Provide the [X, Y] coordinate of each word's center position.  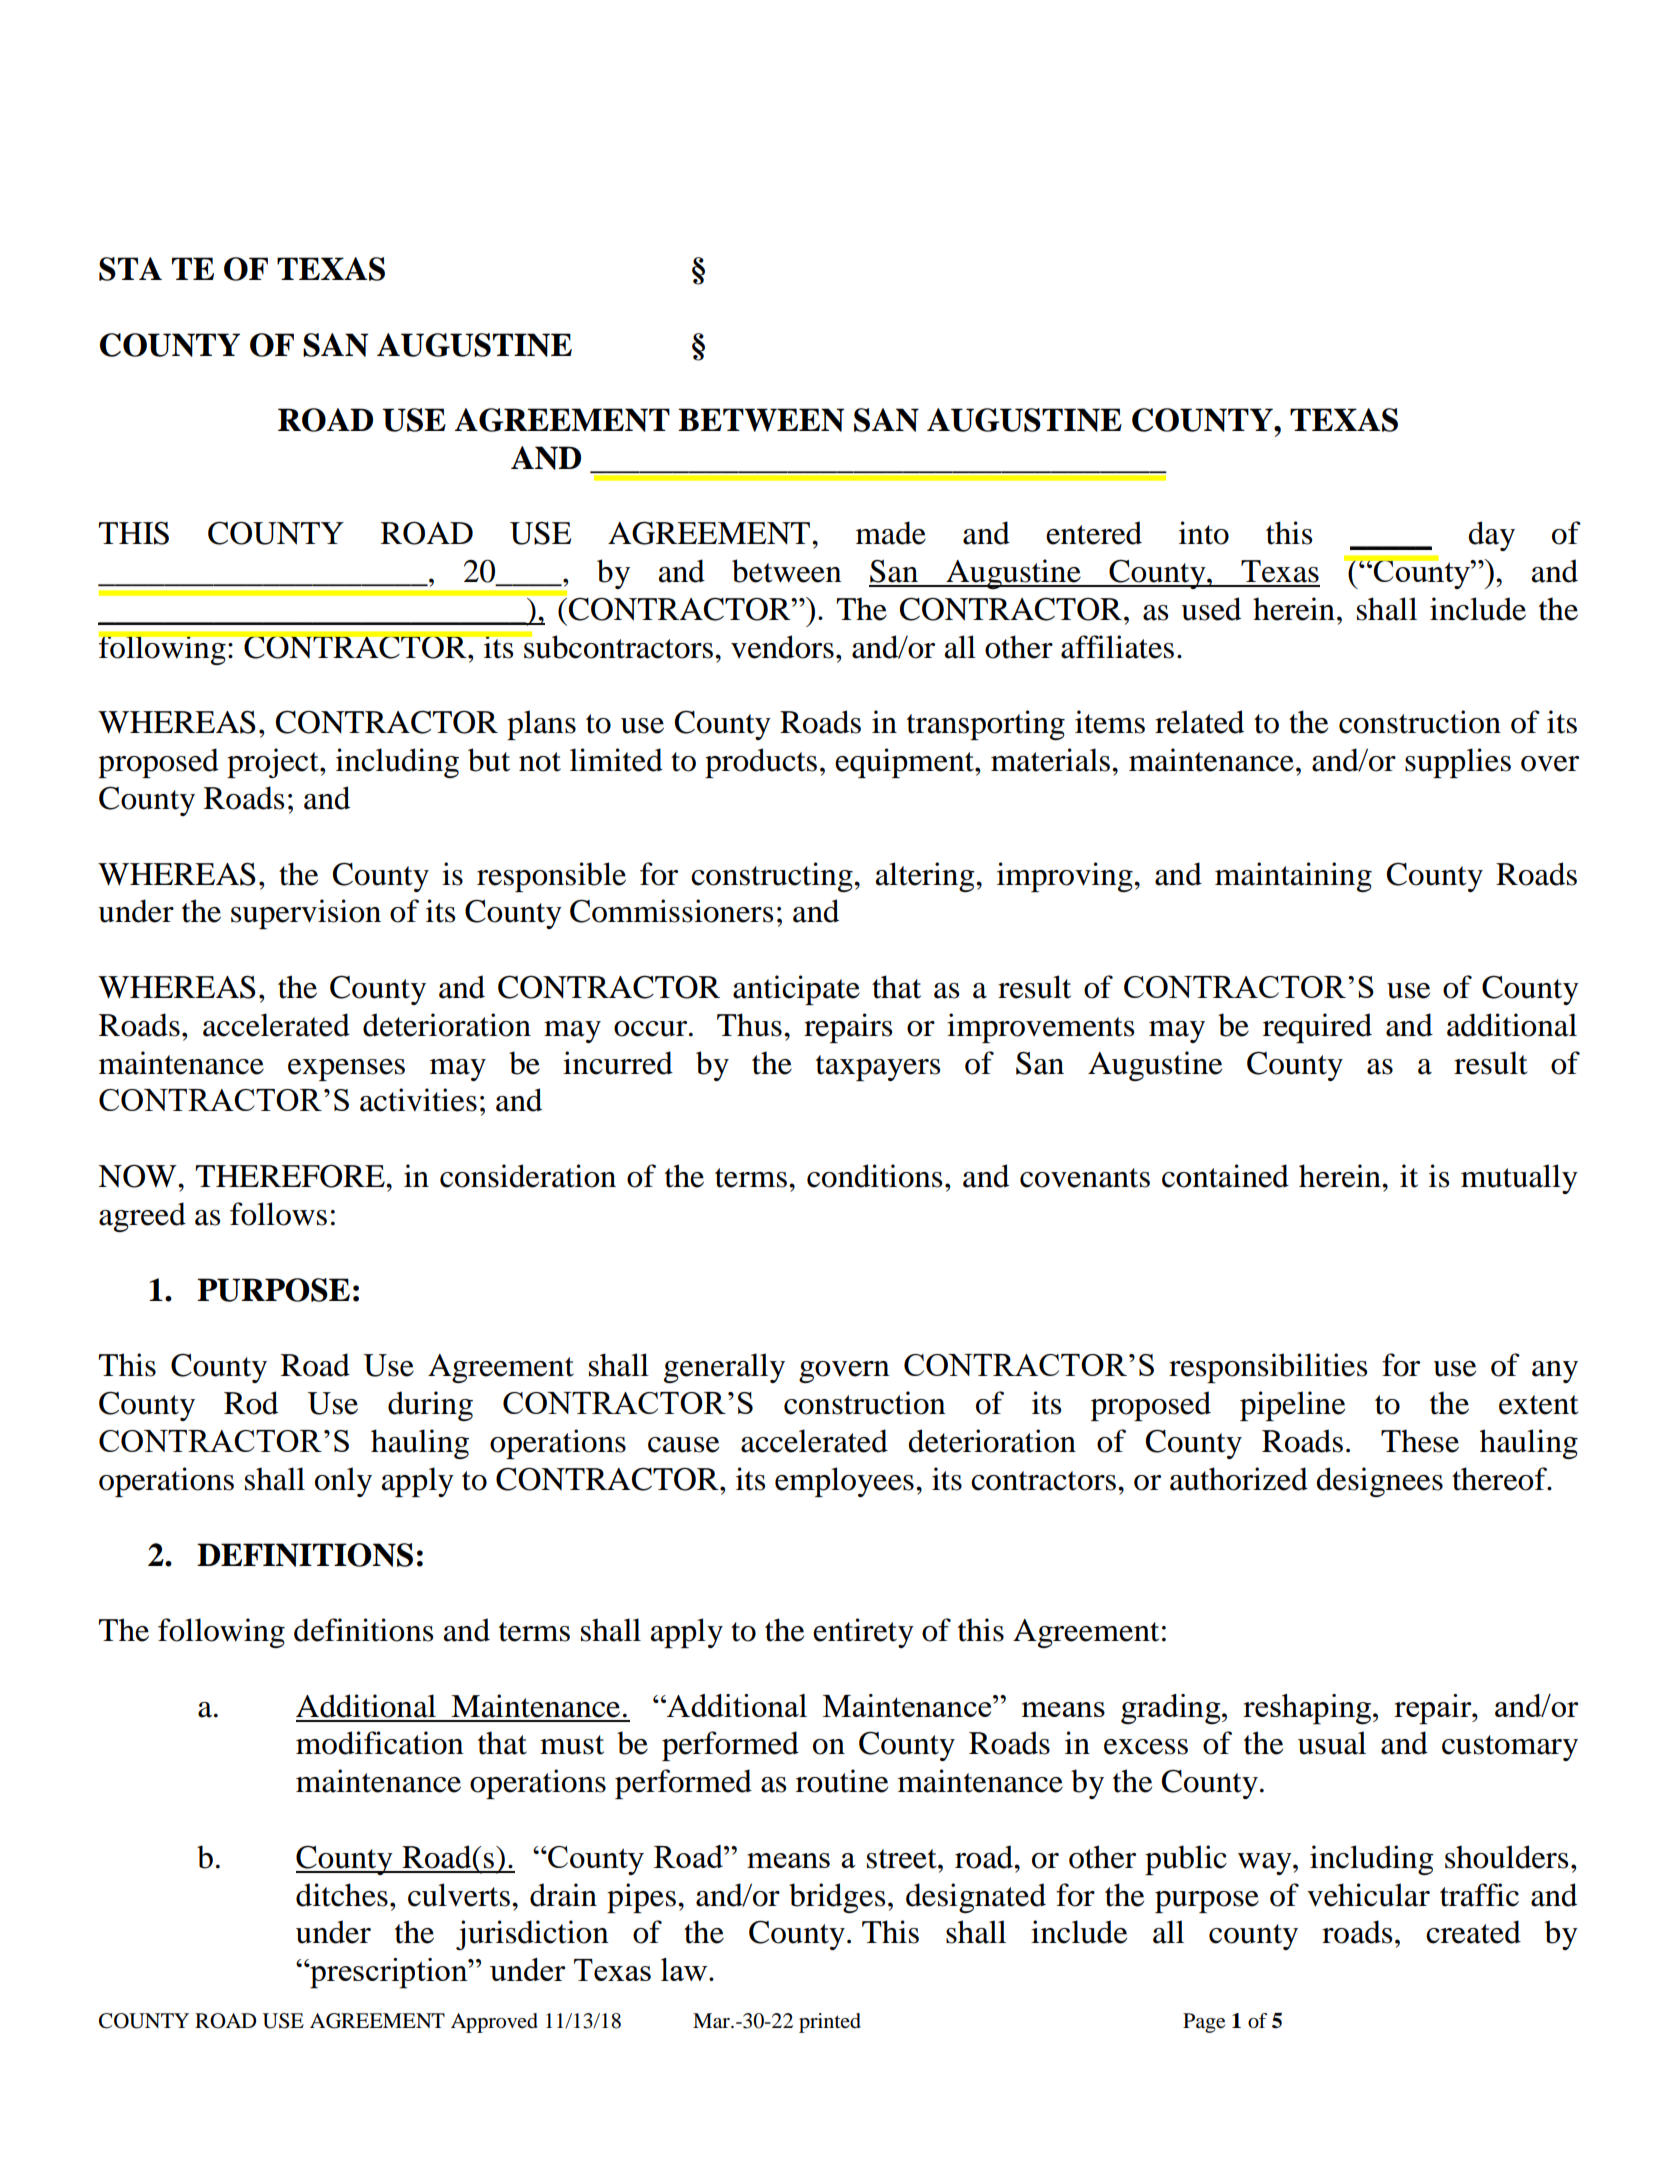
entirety [863, 1633]
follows [278, 1214]
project [274, 763]
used [1211, 609]
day [1491, 536]
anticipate [796, 990]
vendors [782, 647]
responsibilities [1268, 1368]
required [1317, 1028]
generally [724, 1368]
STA [130, 269]
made [891, 533]
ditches [342, 1895]
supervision [306, 914]
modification [379, 1743]
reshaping [1308, 1709]
